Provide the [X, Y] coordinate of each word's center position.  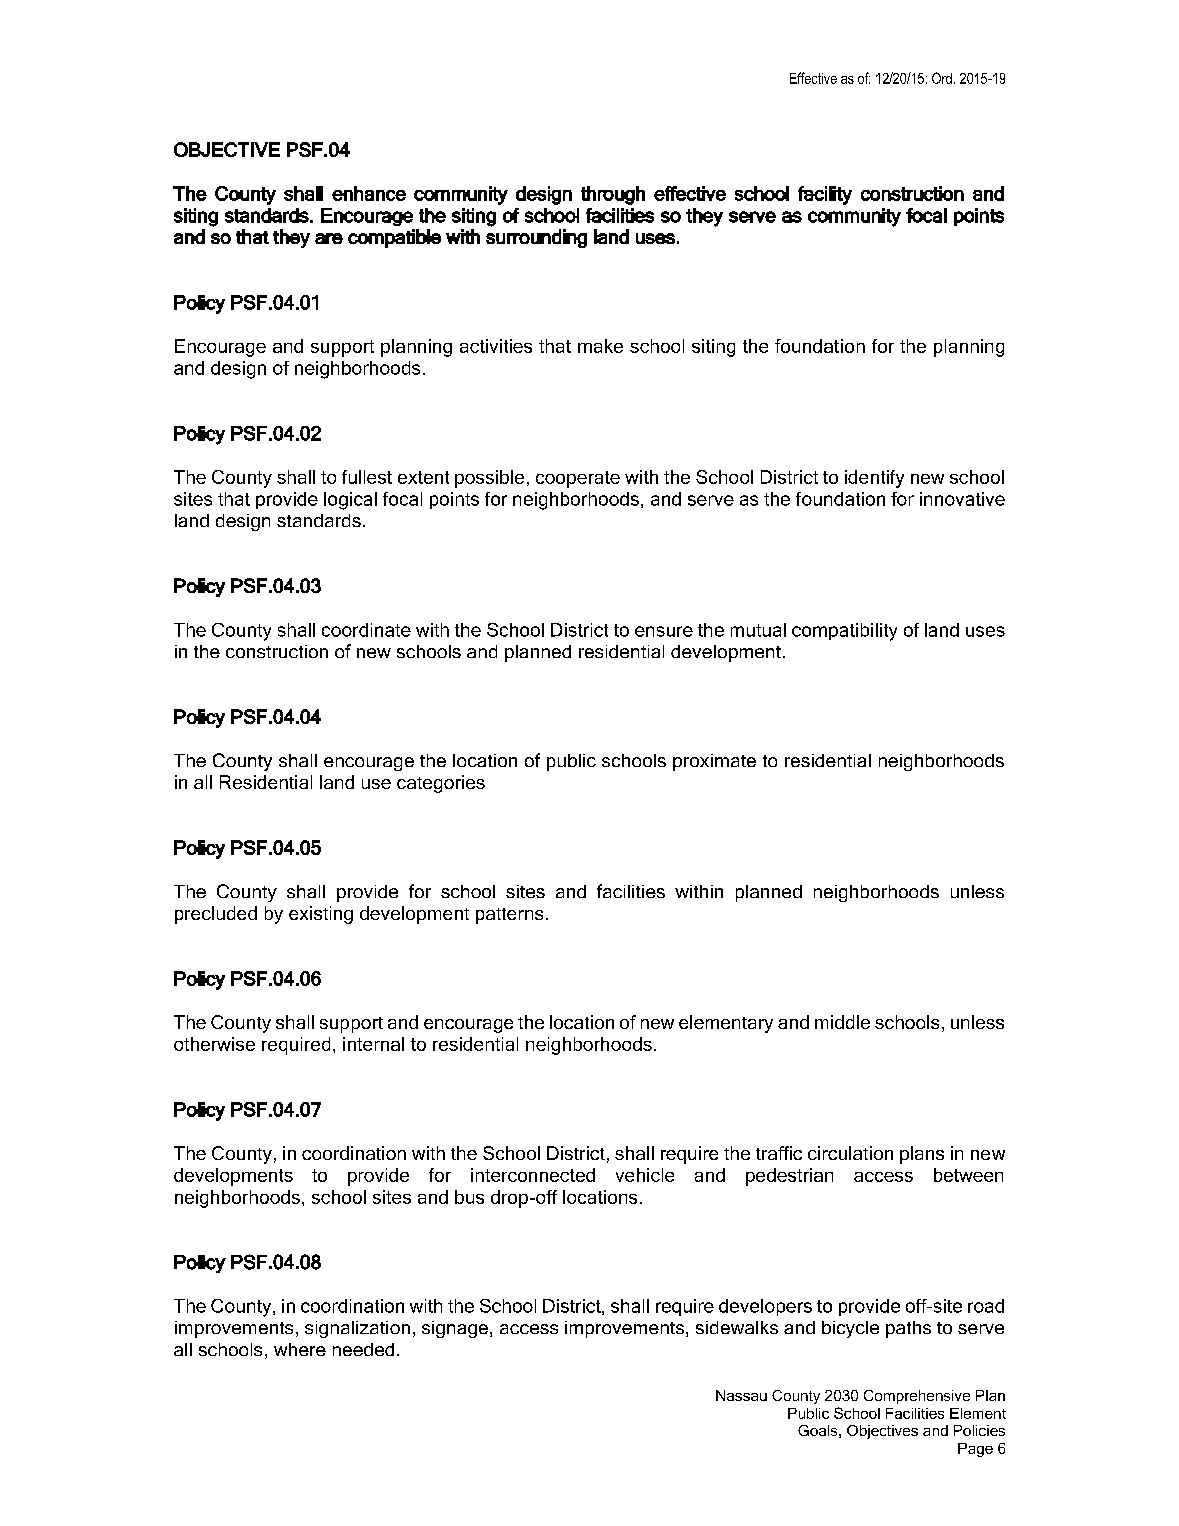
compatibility [844, 632]
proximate [714, 762]
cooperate [578, 479]
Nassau [741, 1395]
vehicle [645, 1175]
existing [321, 915]
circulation [850, 1153]
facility [825, 195]
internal [373, 1044]
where [300, 1349]
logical [350, 501]
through [613, 195]
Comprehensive [917, 1397]
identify [874, 479]
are [329, 238]
